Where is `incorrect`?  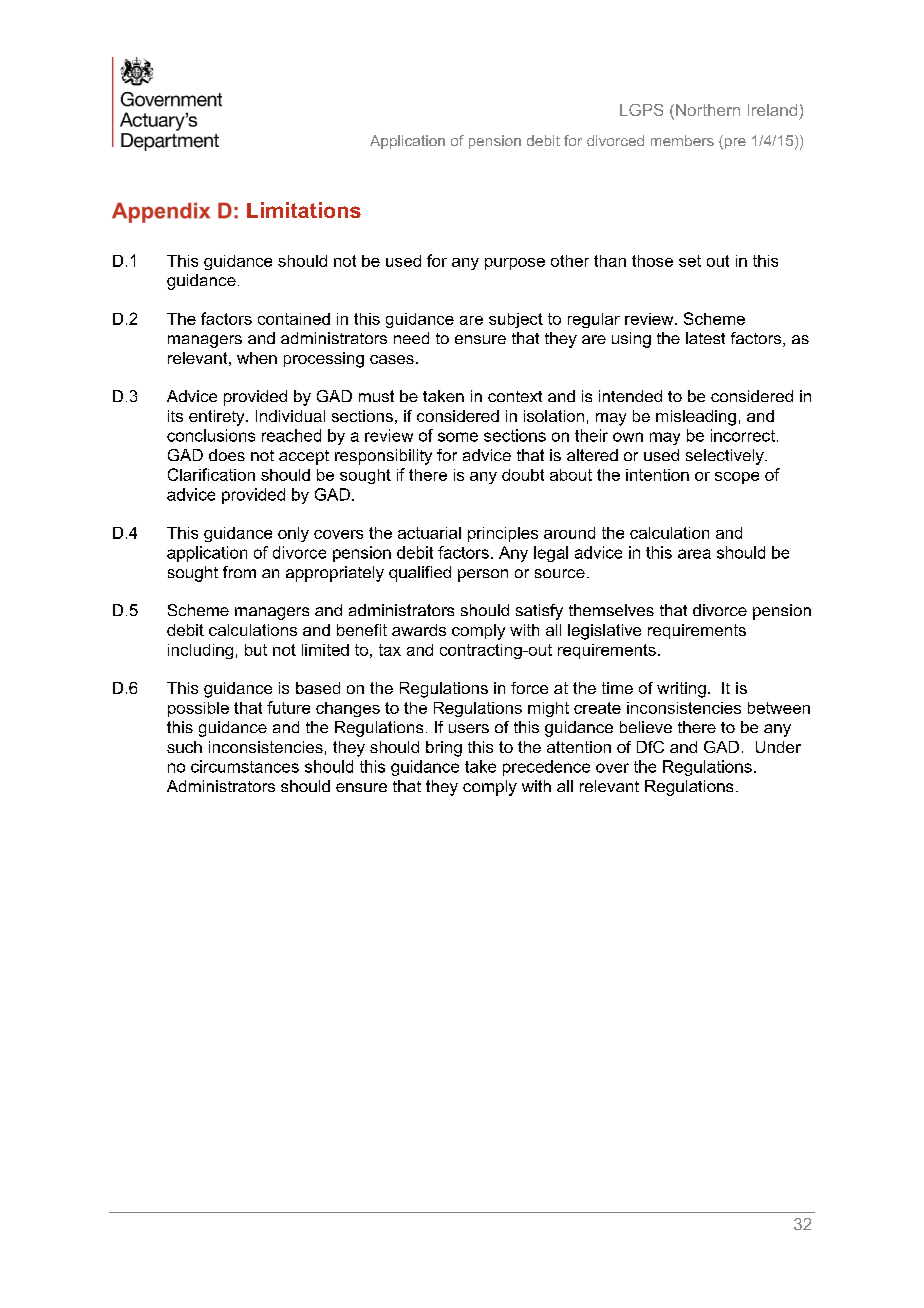
incorrect is located at coordinates (743, 435).
